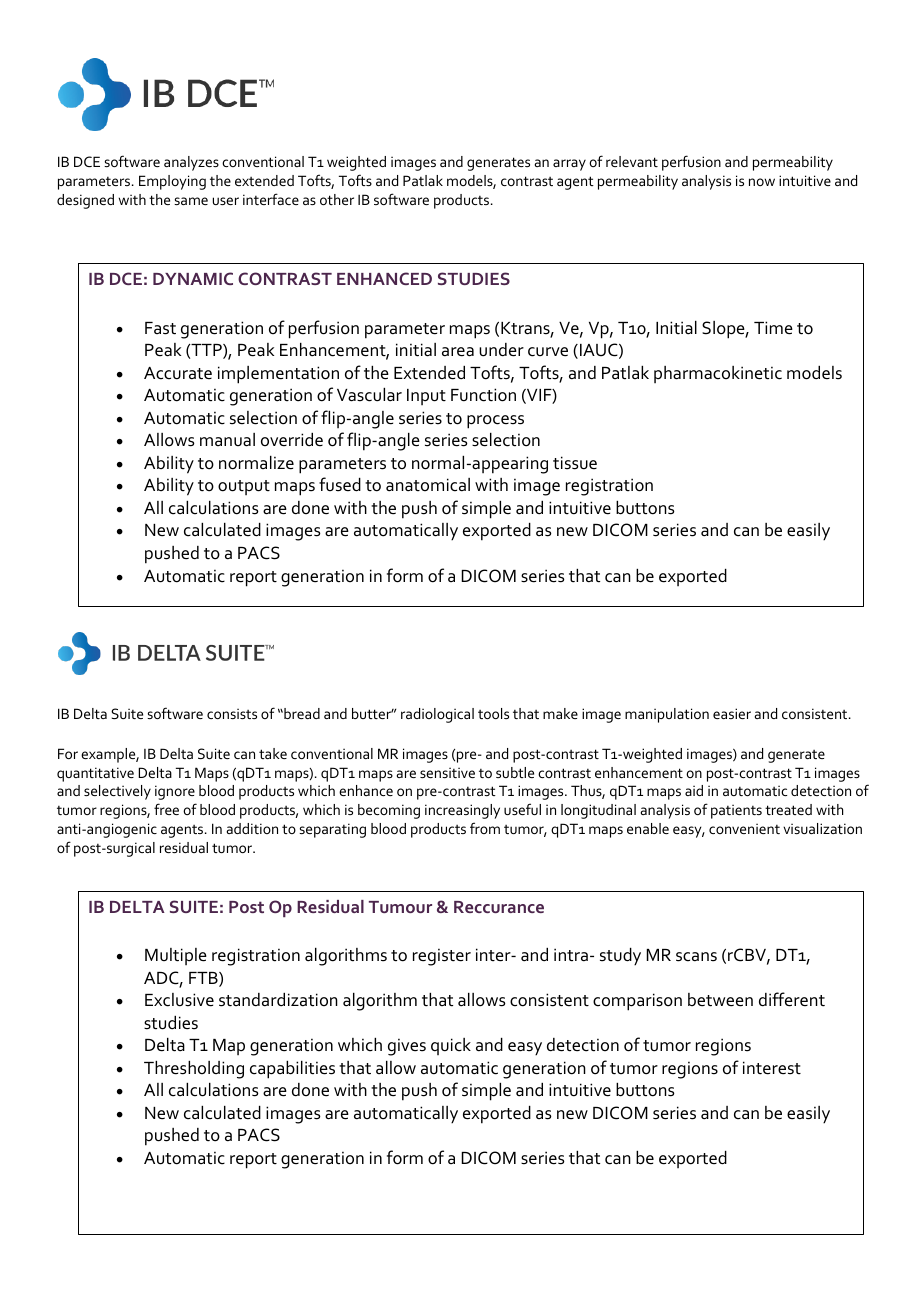 The height and width of the screenshot is (1308, 924). Describe the element at coordinates (232, 713) in the screenshot. I see `consists` at that location.
